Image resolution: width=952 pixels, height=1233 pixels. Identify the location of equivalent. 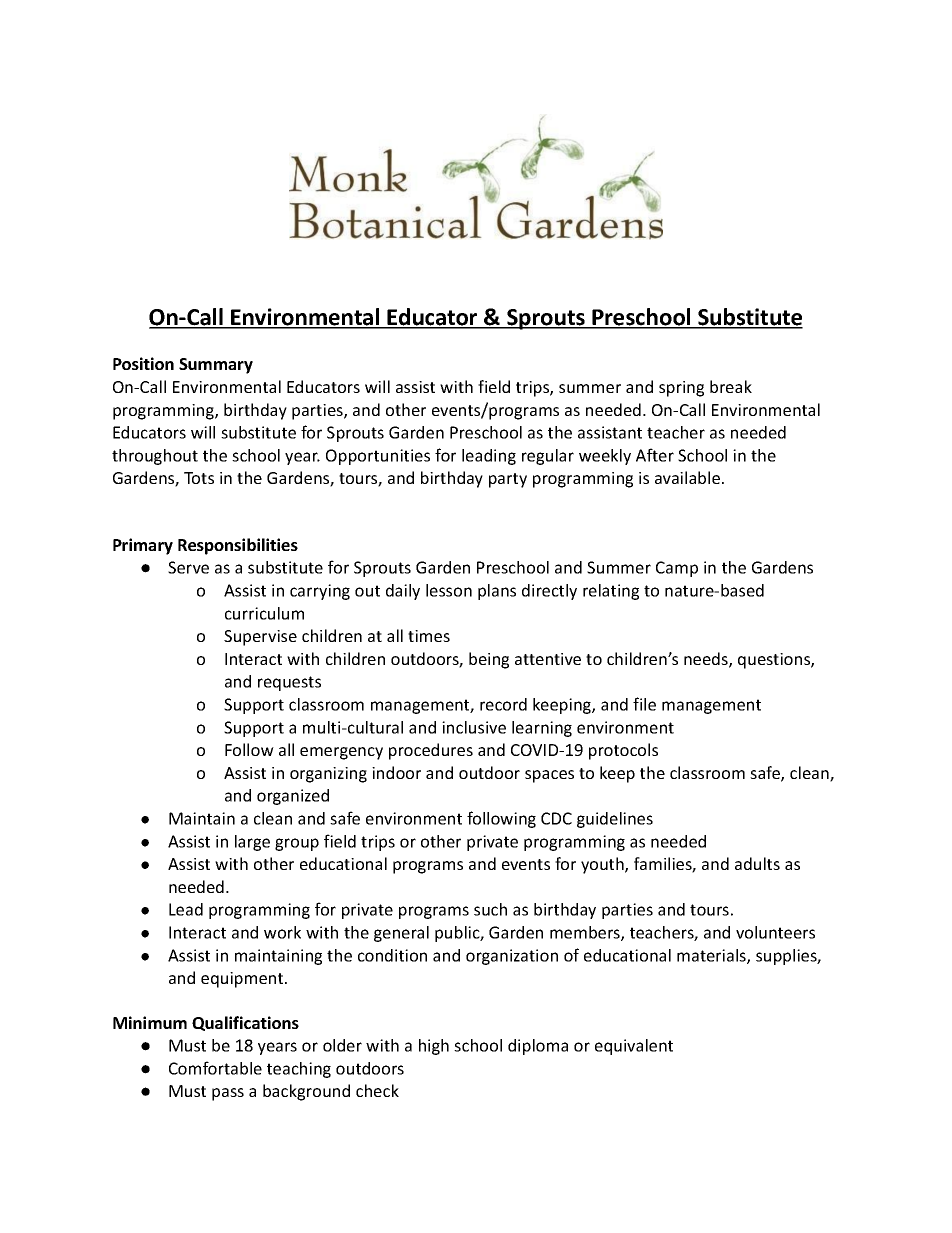
(634, 1047).
